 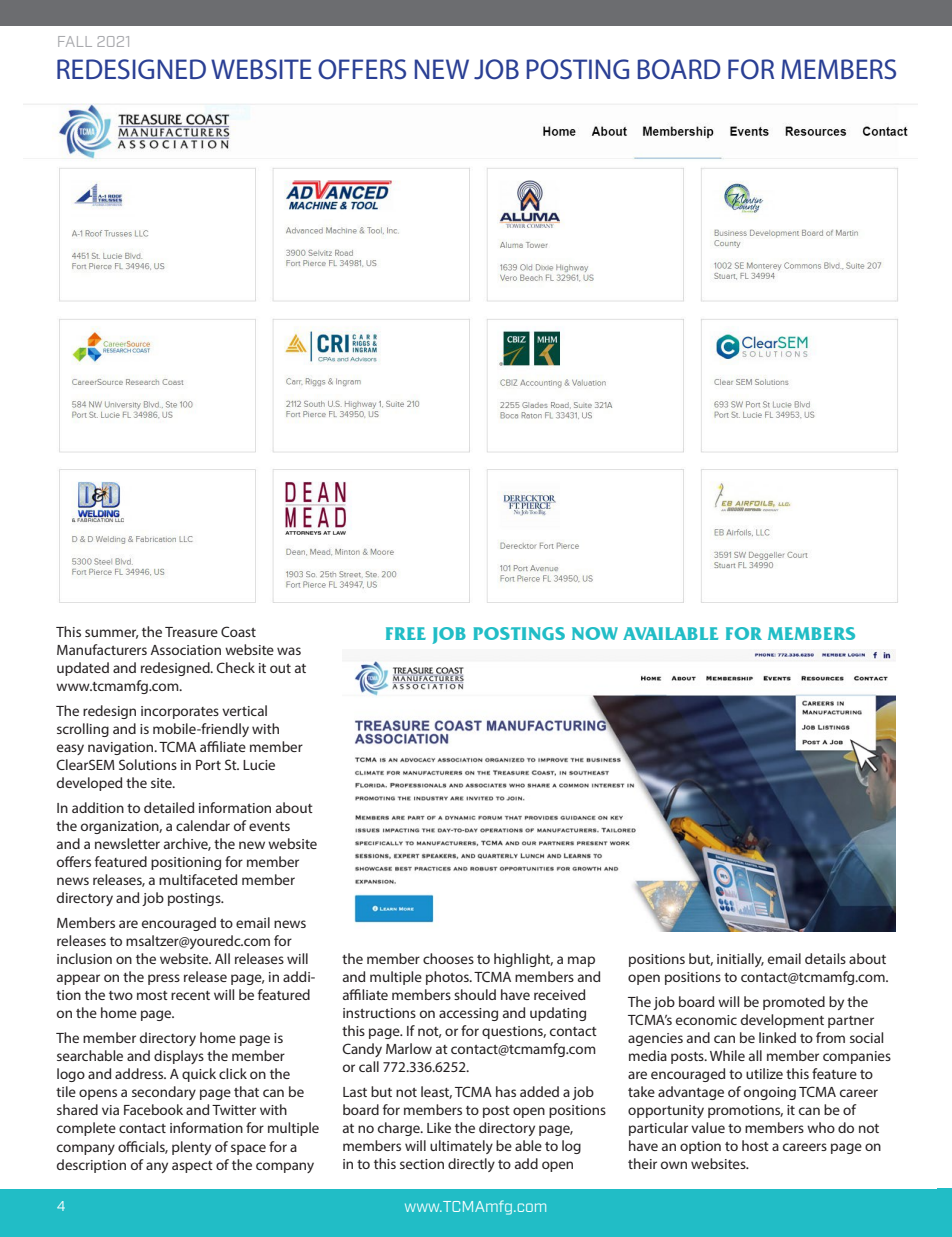 What do you see at coordinates (406, 633) in the page?
I see `FREE` at bounding box center [406, 633].
